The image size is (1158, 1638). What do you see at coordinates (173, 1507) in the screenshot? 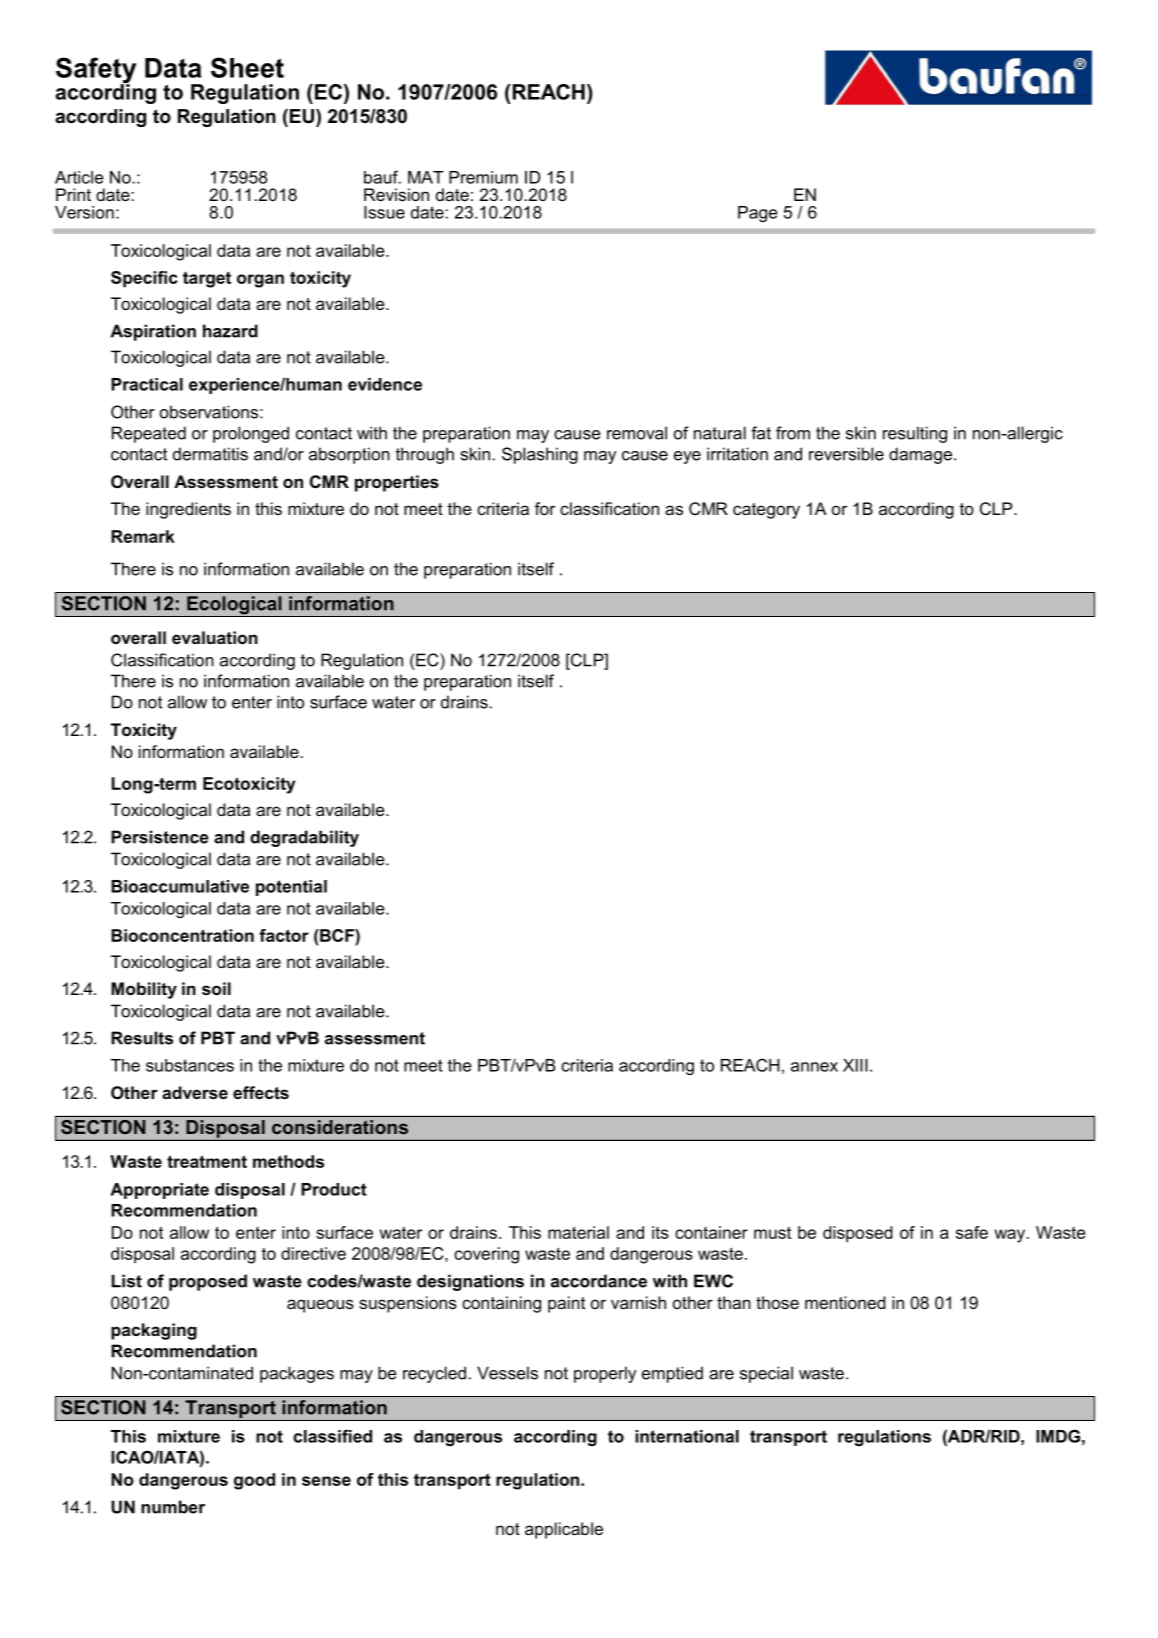
I see `number` at bounding box center [173, 1507].
